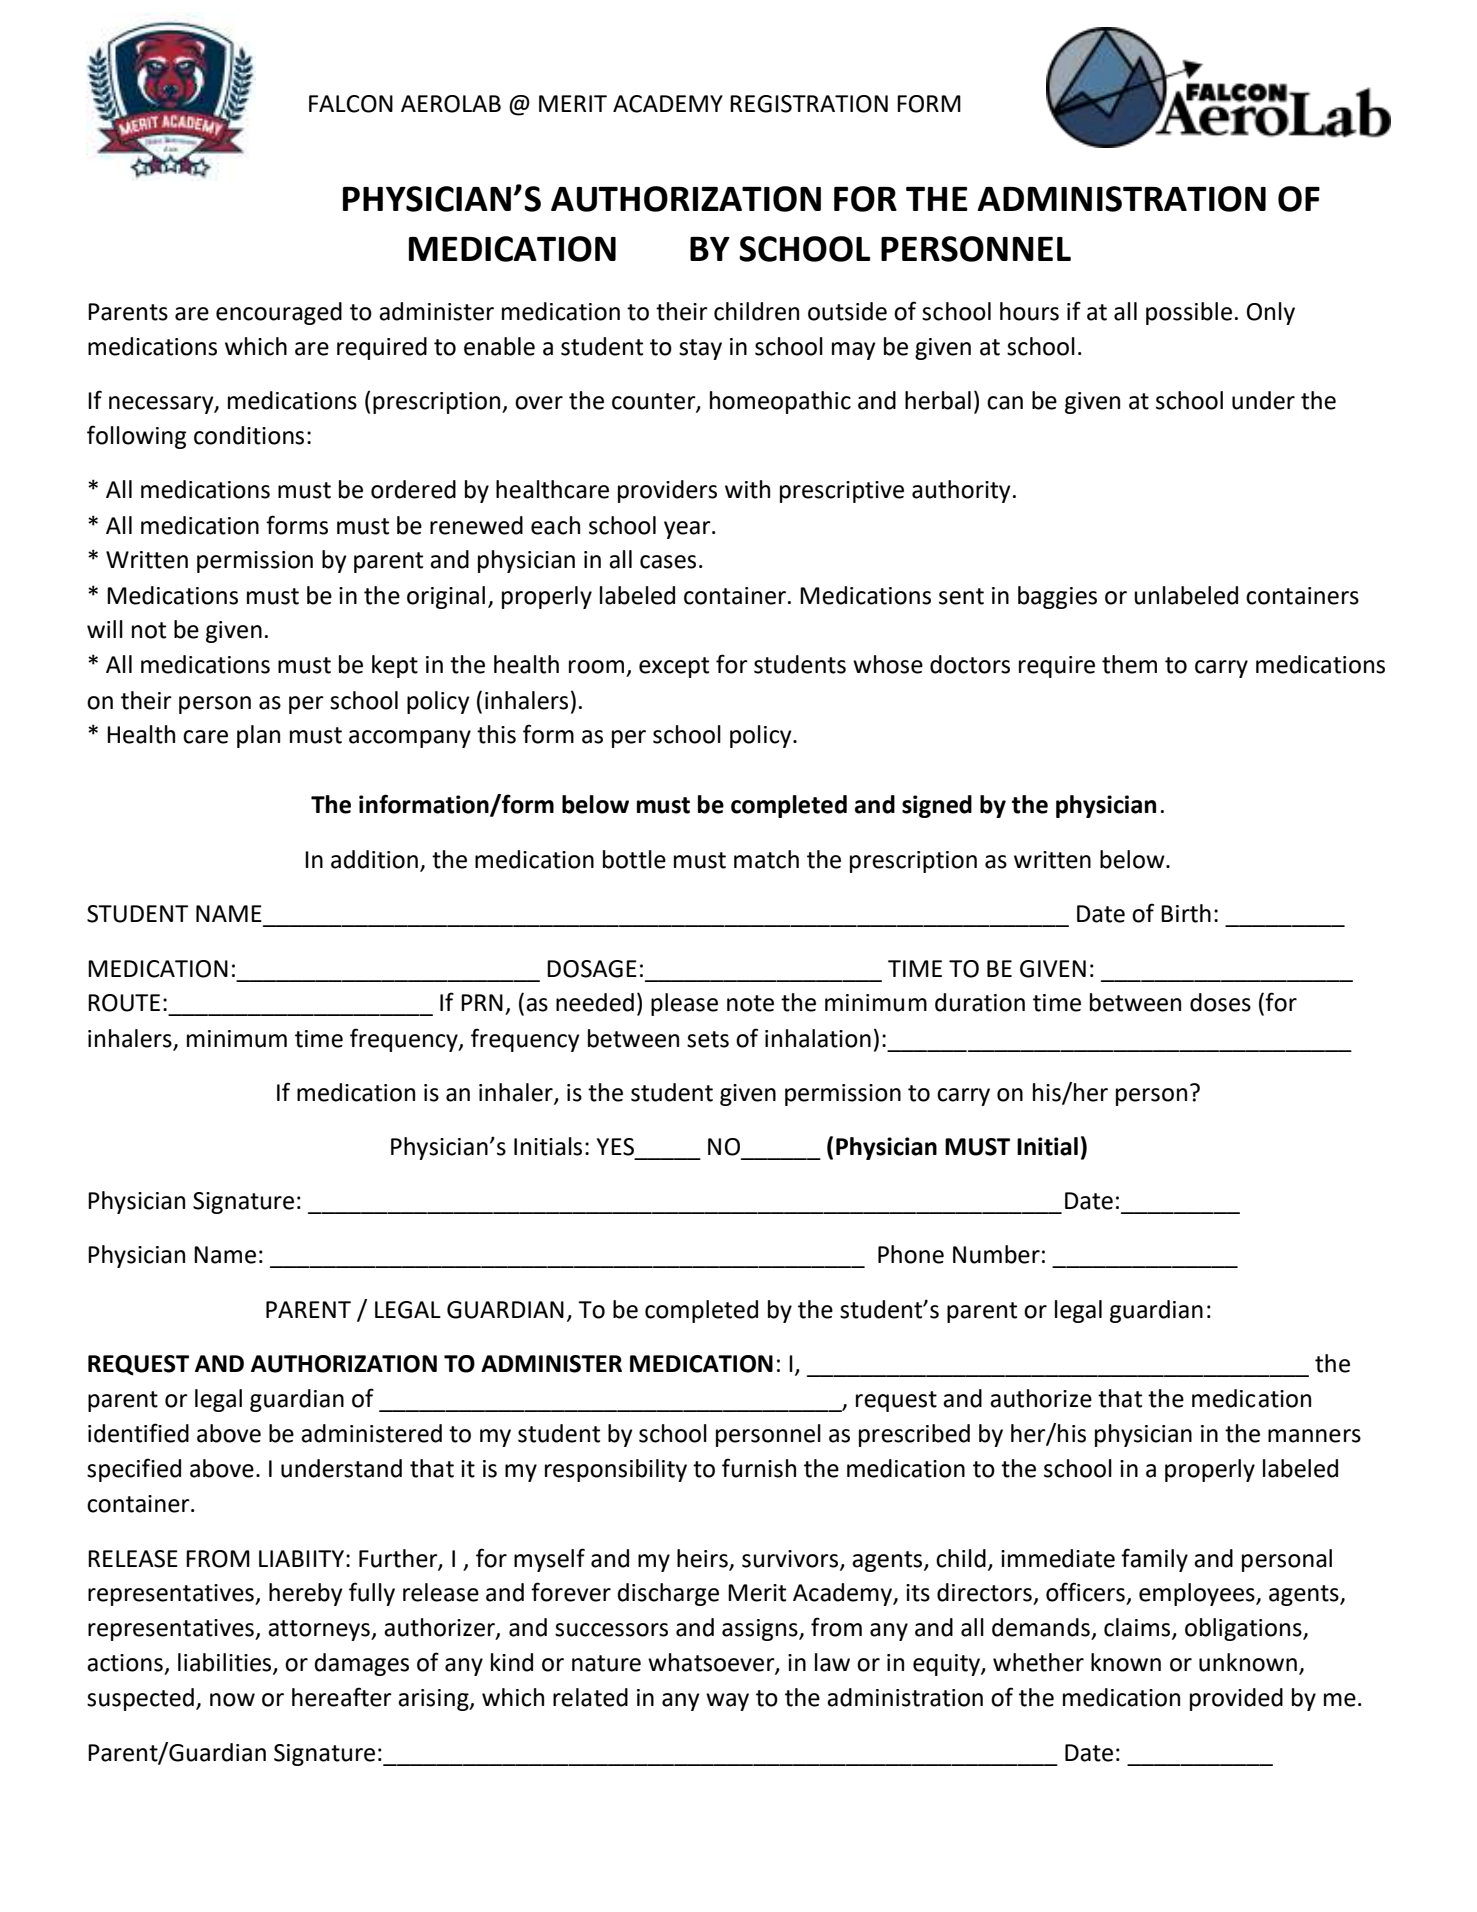  Describe the element at coordinates (1186, 913) in the screenshot. I see `Birth` at that location.
